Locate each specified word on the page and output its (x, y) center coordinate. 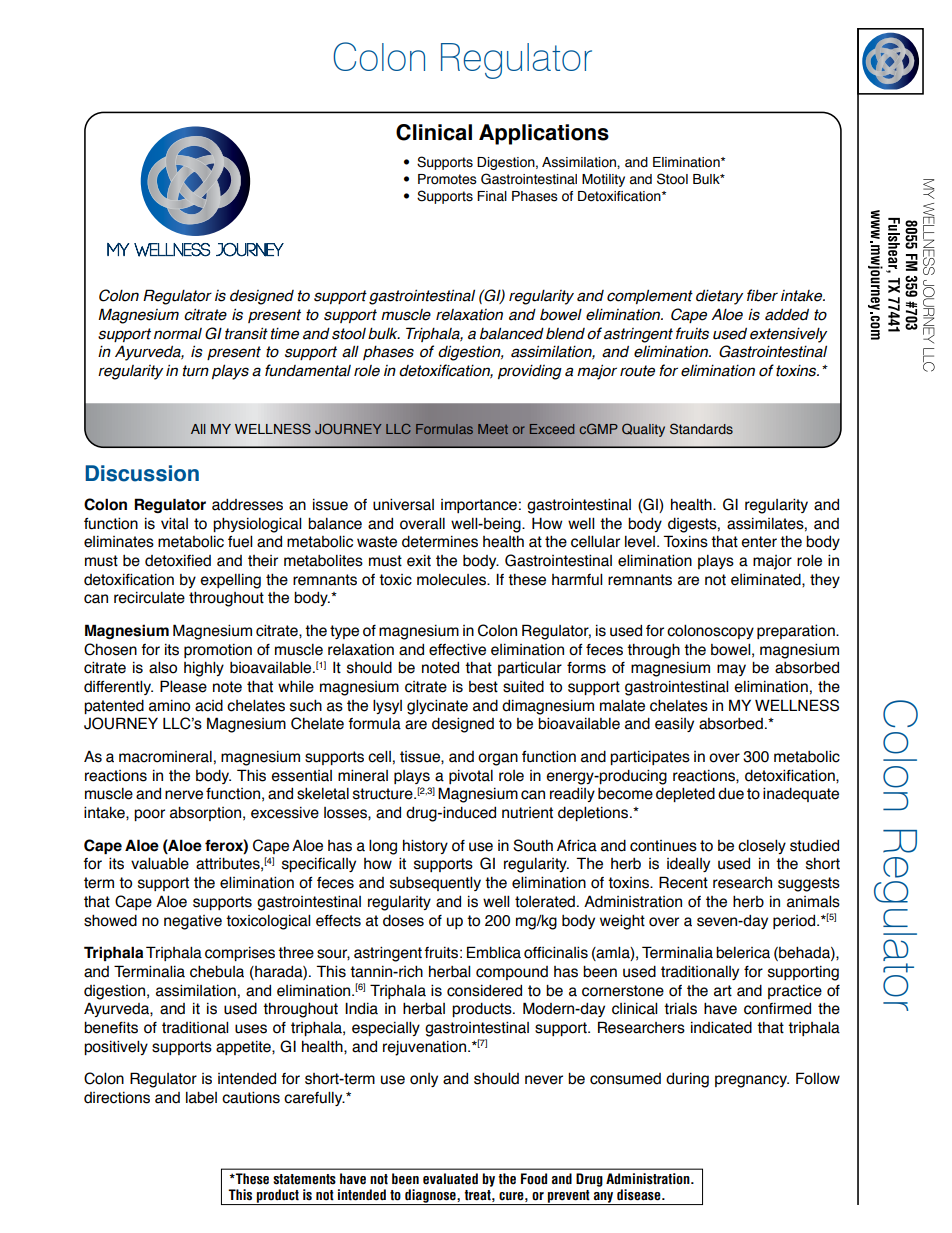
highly (204, 669)
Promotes (447, 179)
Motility (603, 180)
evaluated (450, 1179)
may (731, 670)
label (201, 1097)
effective (457, 649)
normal (178, 334)
